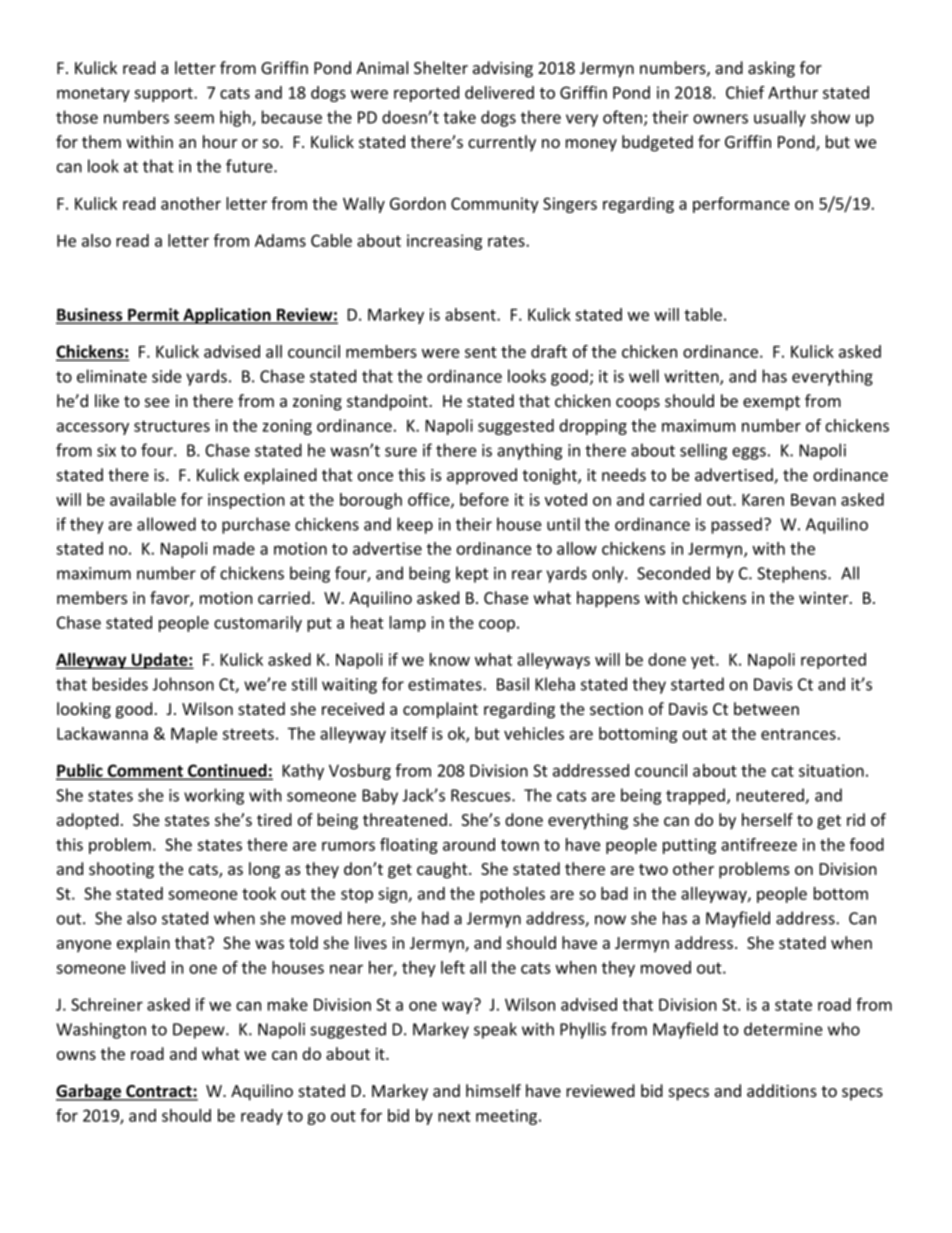 This screenshot has width=952, height=1233. I want to click on himself, so click(493, 1090).
